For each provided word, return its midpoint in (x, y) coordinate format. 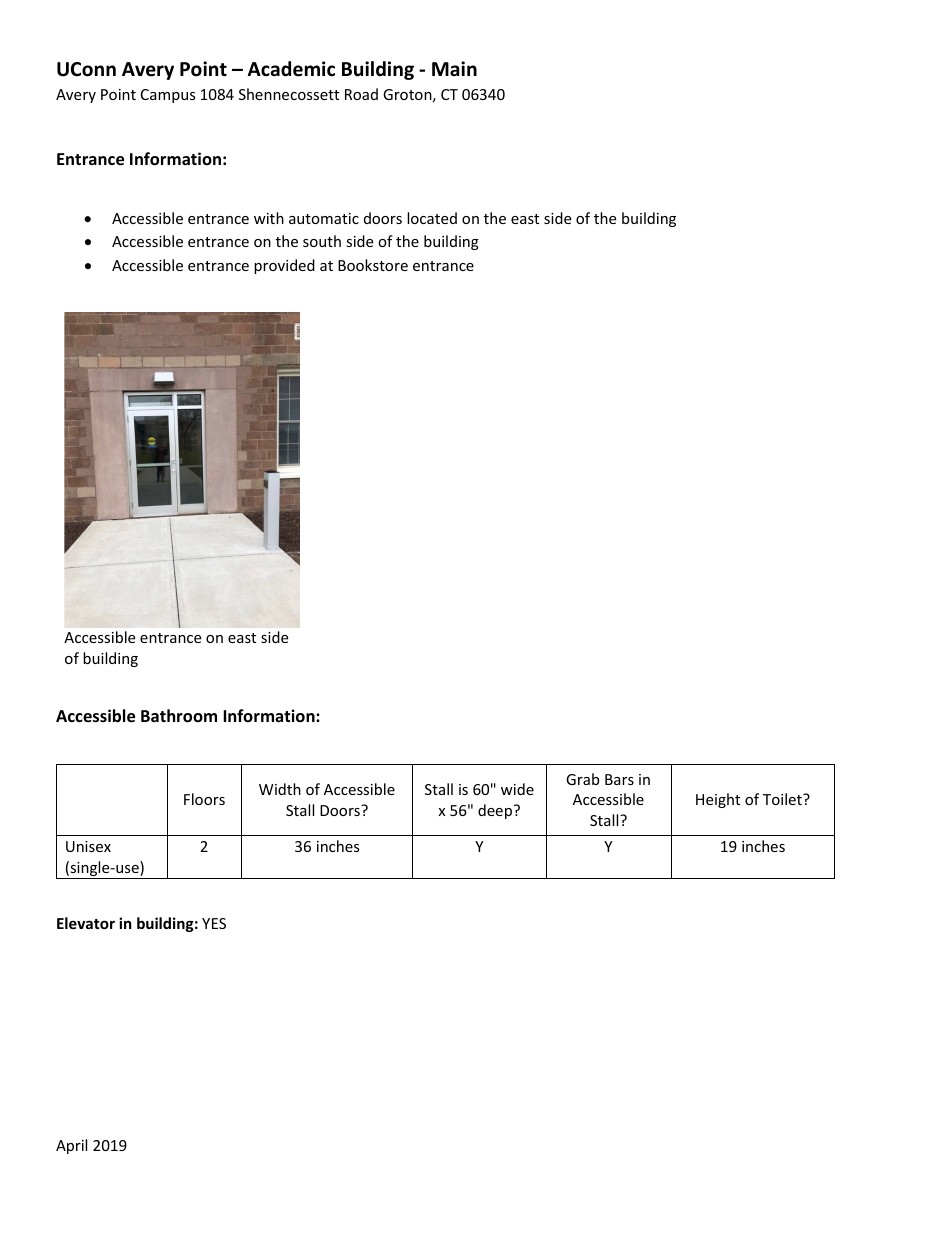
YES (214, 923)
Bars (619, 779)
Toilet (783, 799)
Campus (168, 96)
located (432, 218)
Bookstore (373, 265)
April (71, 1146)
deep (495, 811)
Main (454, 69)
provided (284, 266)
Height (718, 800)
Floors (204, 799)
